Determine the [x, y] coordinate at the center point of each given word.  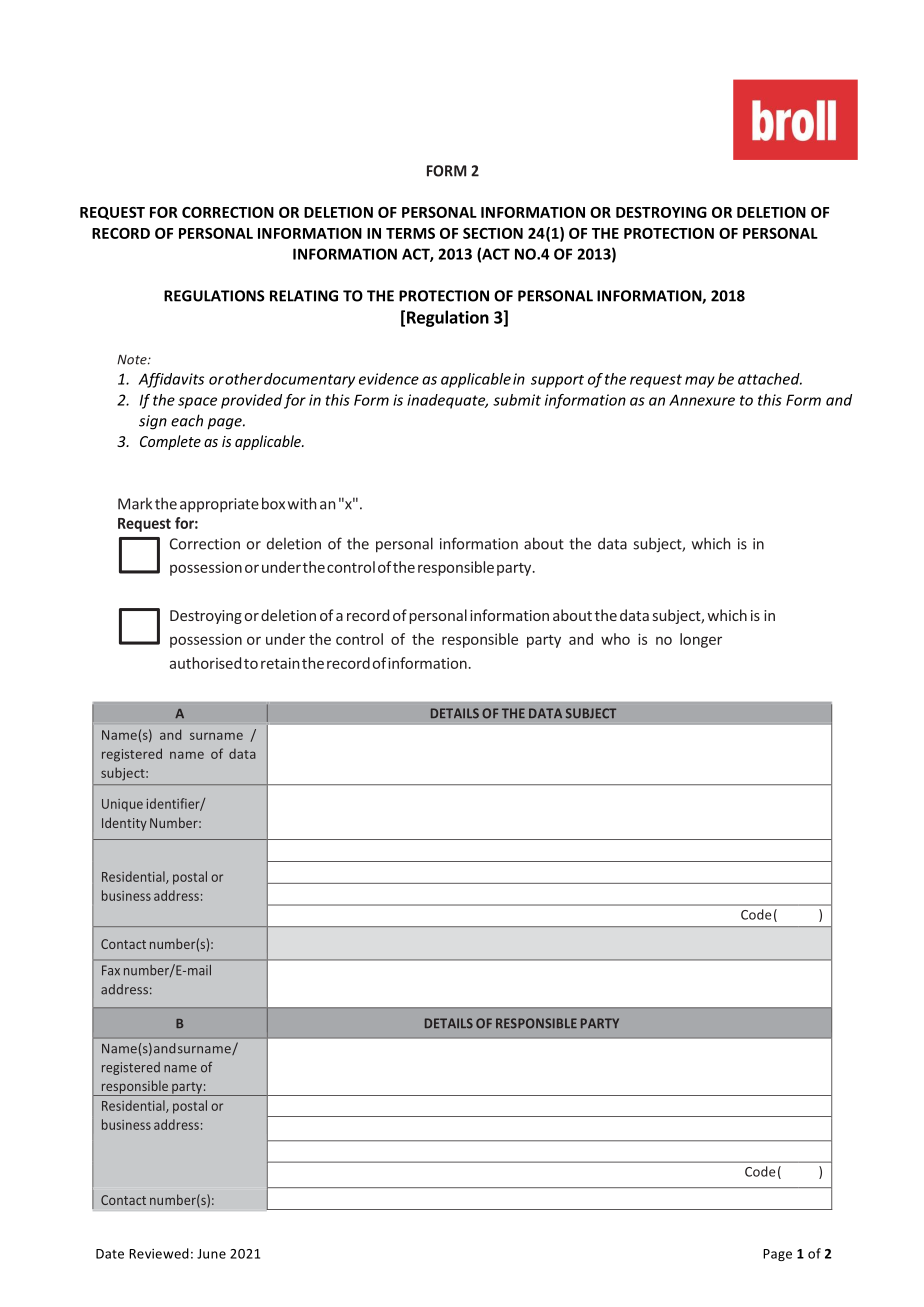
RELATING [304, 296]
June [211, 1254]
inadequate [447, 401]
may [700, 382]
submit [517, 400]
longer [701, 640]
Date [110, 1254]
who [615, 639]
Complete [170, 442]
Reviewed [159, 1253]
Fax [111, 970]
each [187, 420]
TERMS [410, 233]
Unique [122, 805]
